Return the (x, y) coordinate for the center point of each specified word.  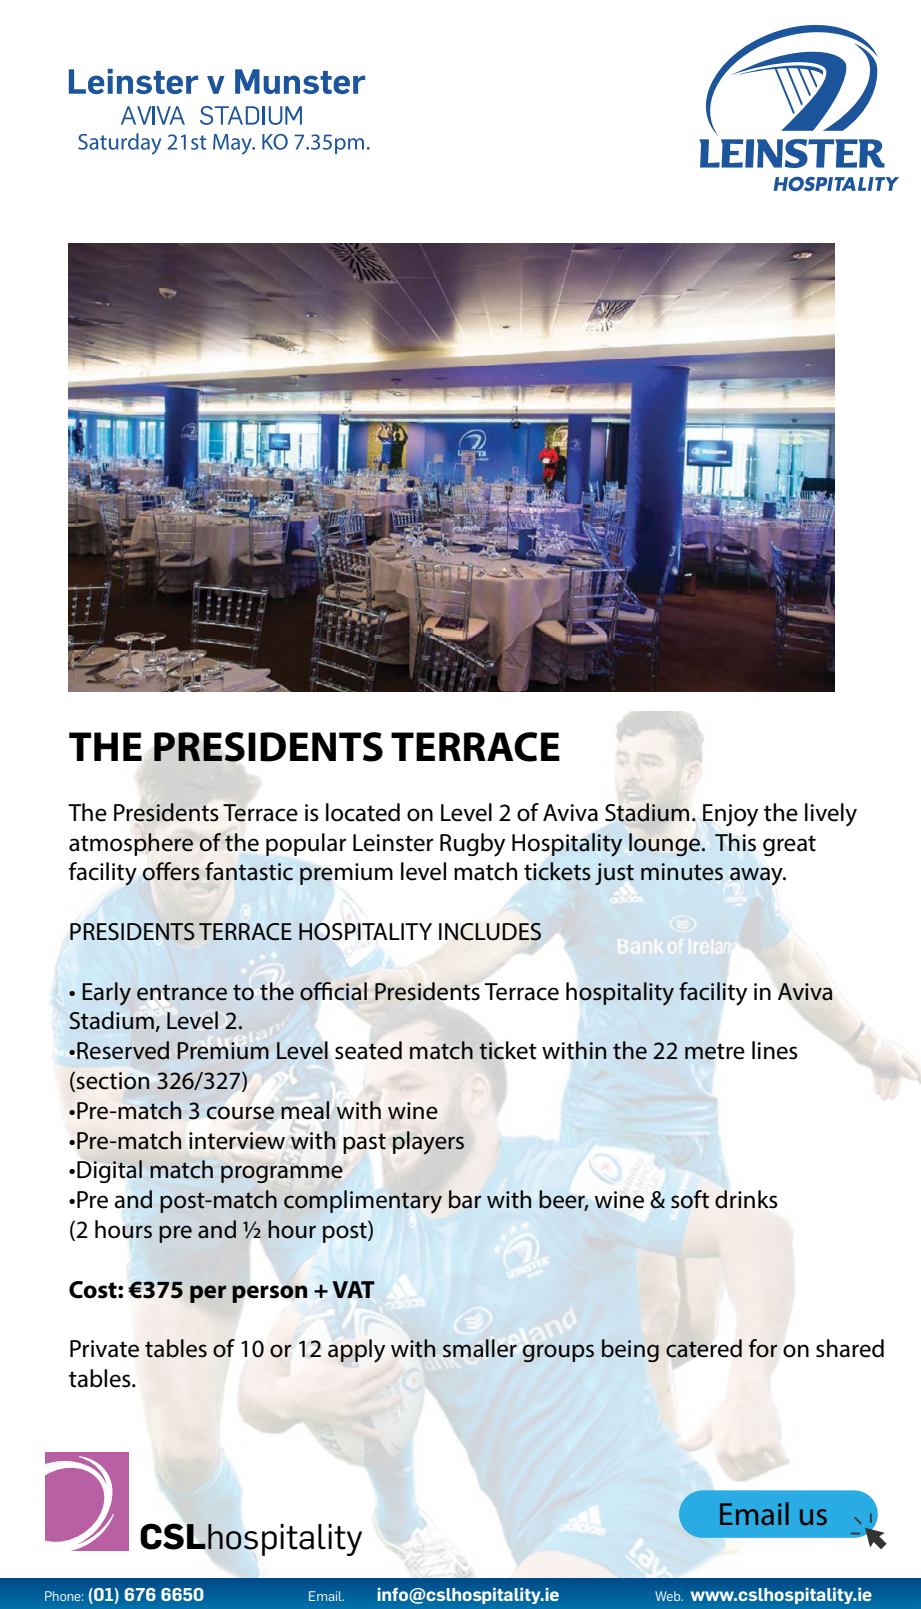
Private (104, 1349)
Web (669, 1596)
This (735, 842)
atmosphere (131, 844)
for (763, 1348)
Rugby (472, 845)
